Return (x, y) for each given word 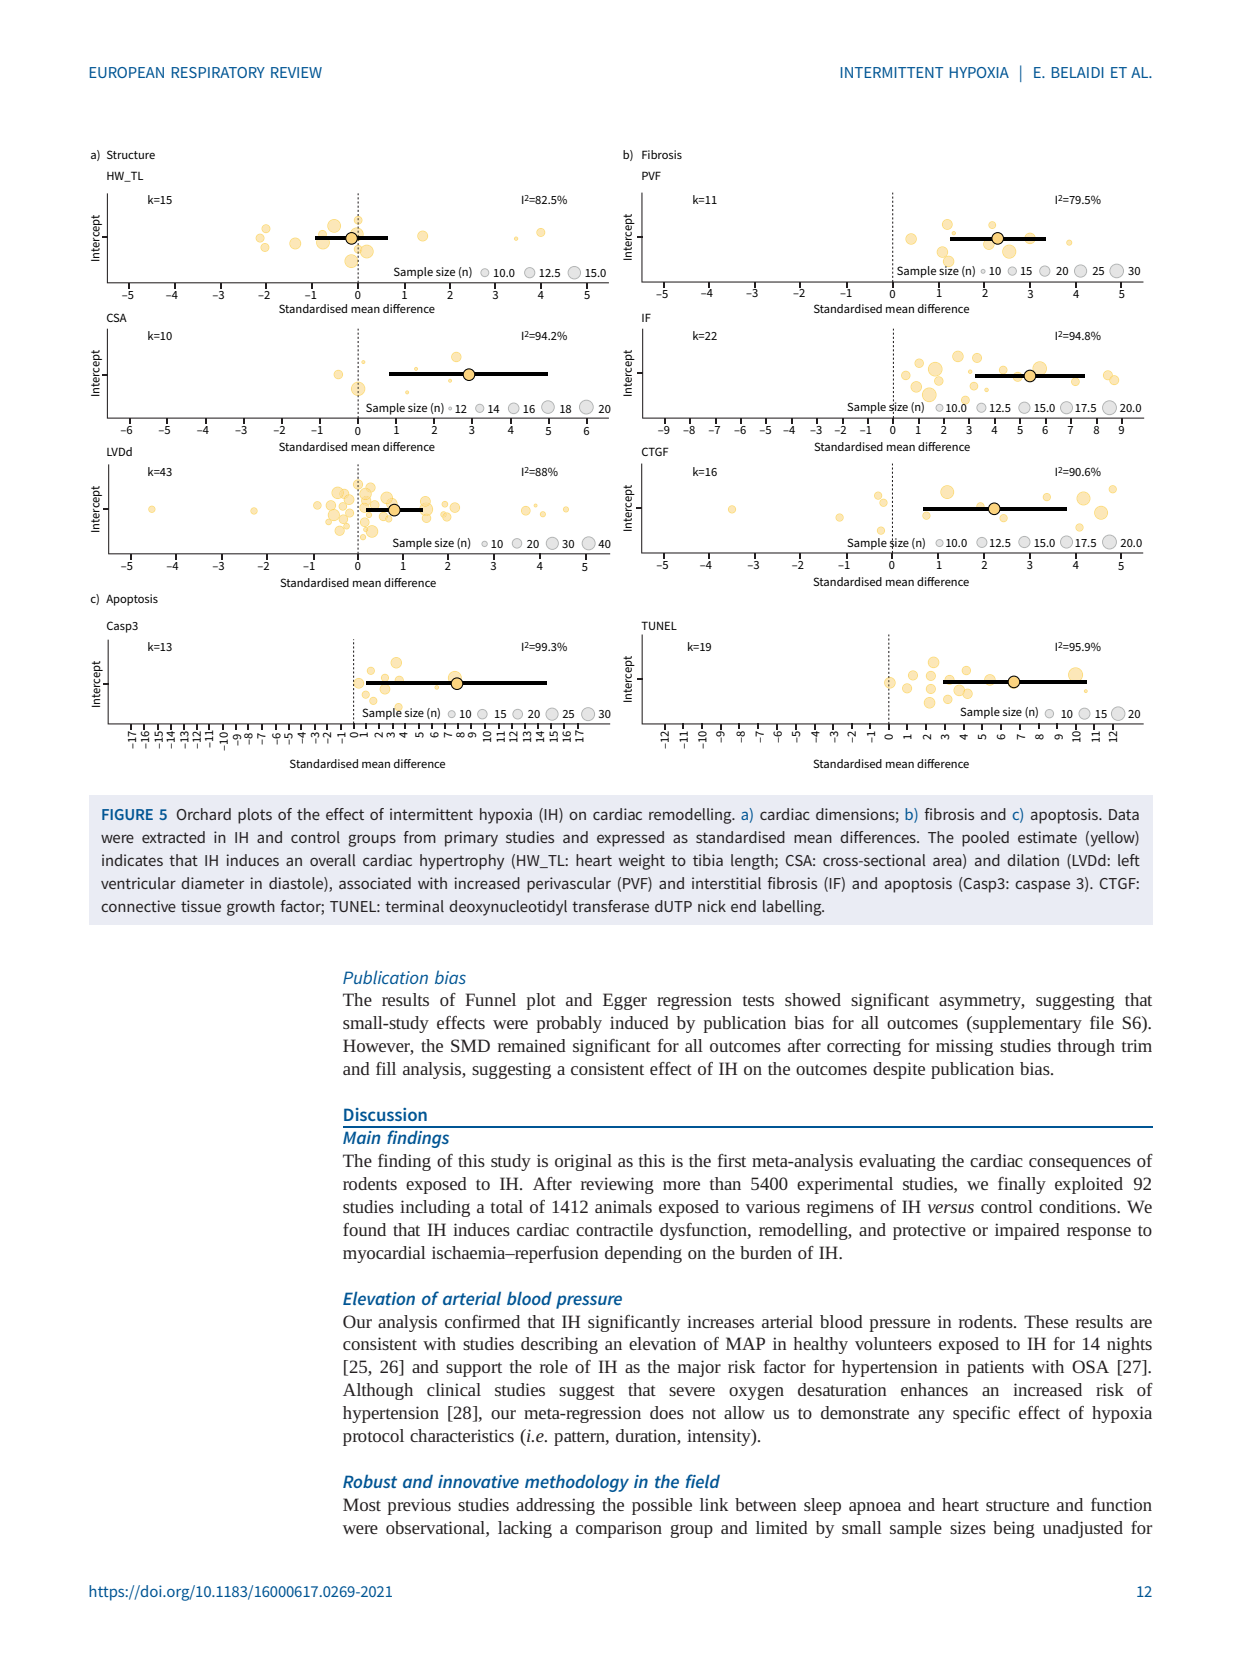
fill (386, 1068)
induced (639, 1022)
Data (1124, 814)
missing (964, 1047)
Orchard (204, 814)
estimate (1047, 837)
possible (662, 1506)
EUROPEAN (127, 72)
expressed (630, 839)
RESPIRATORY (218, 72)
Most (362, 1504)
